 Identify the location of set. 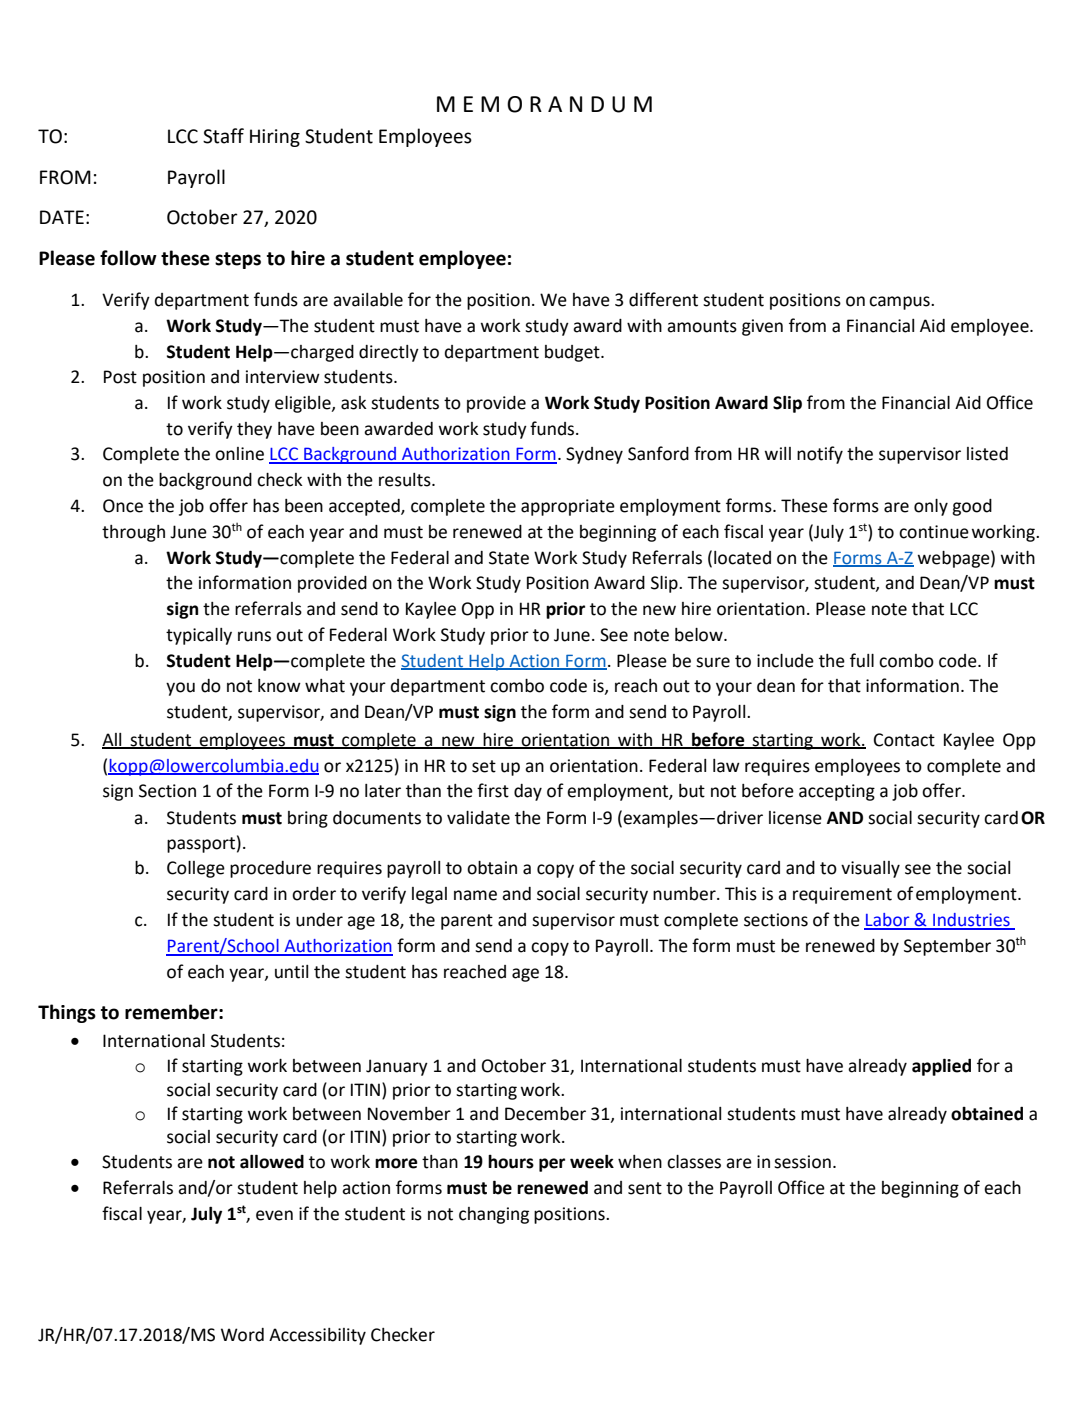
(484, 766).
